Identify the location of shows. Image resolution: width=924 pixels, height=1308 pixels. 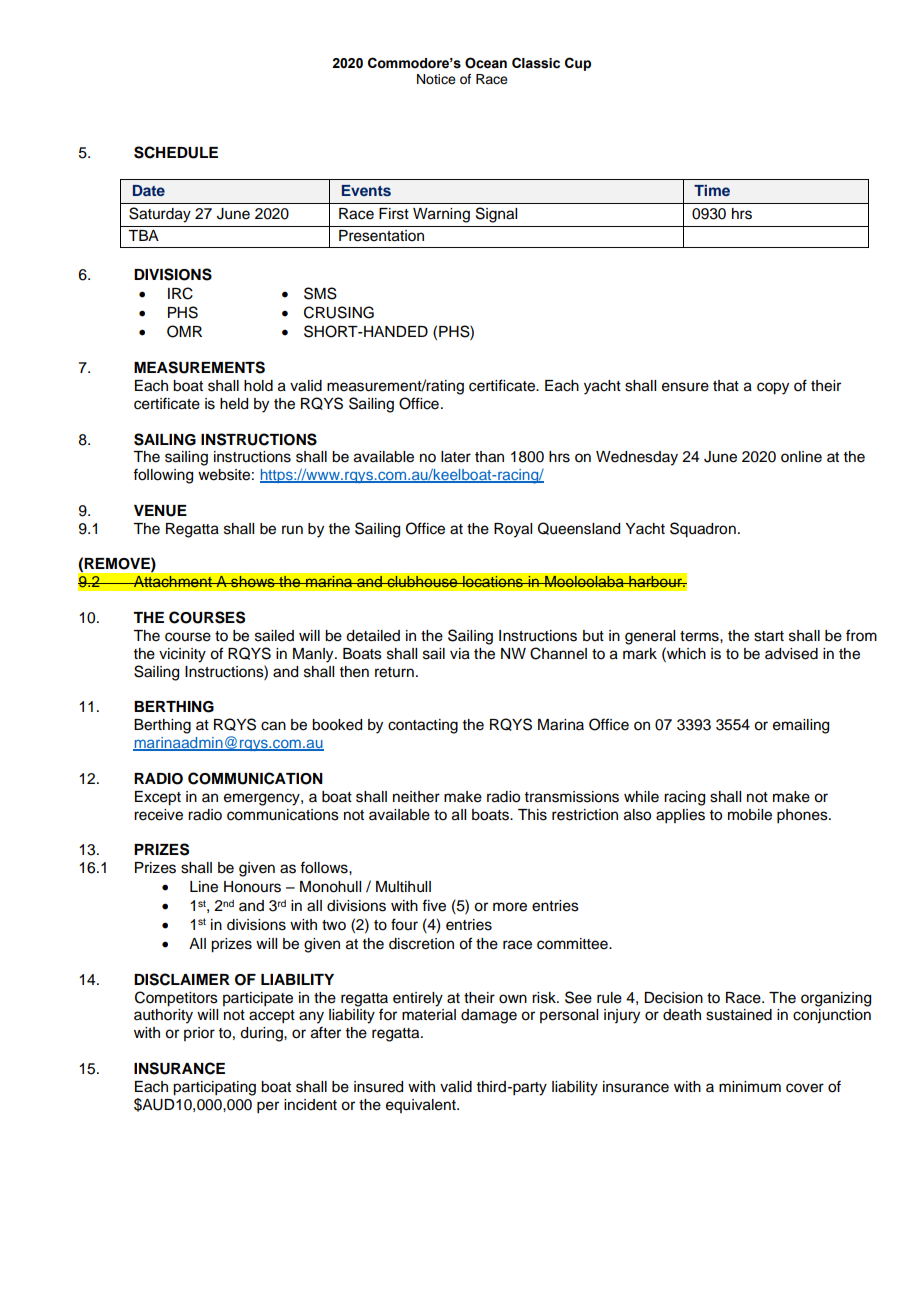
(253, 581).
